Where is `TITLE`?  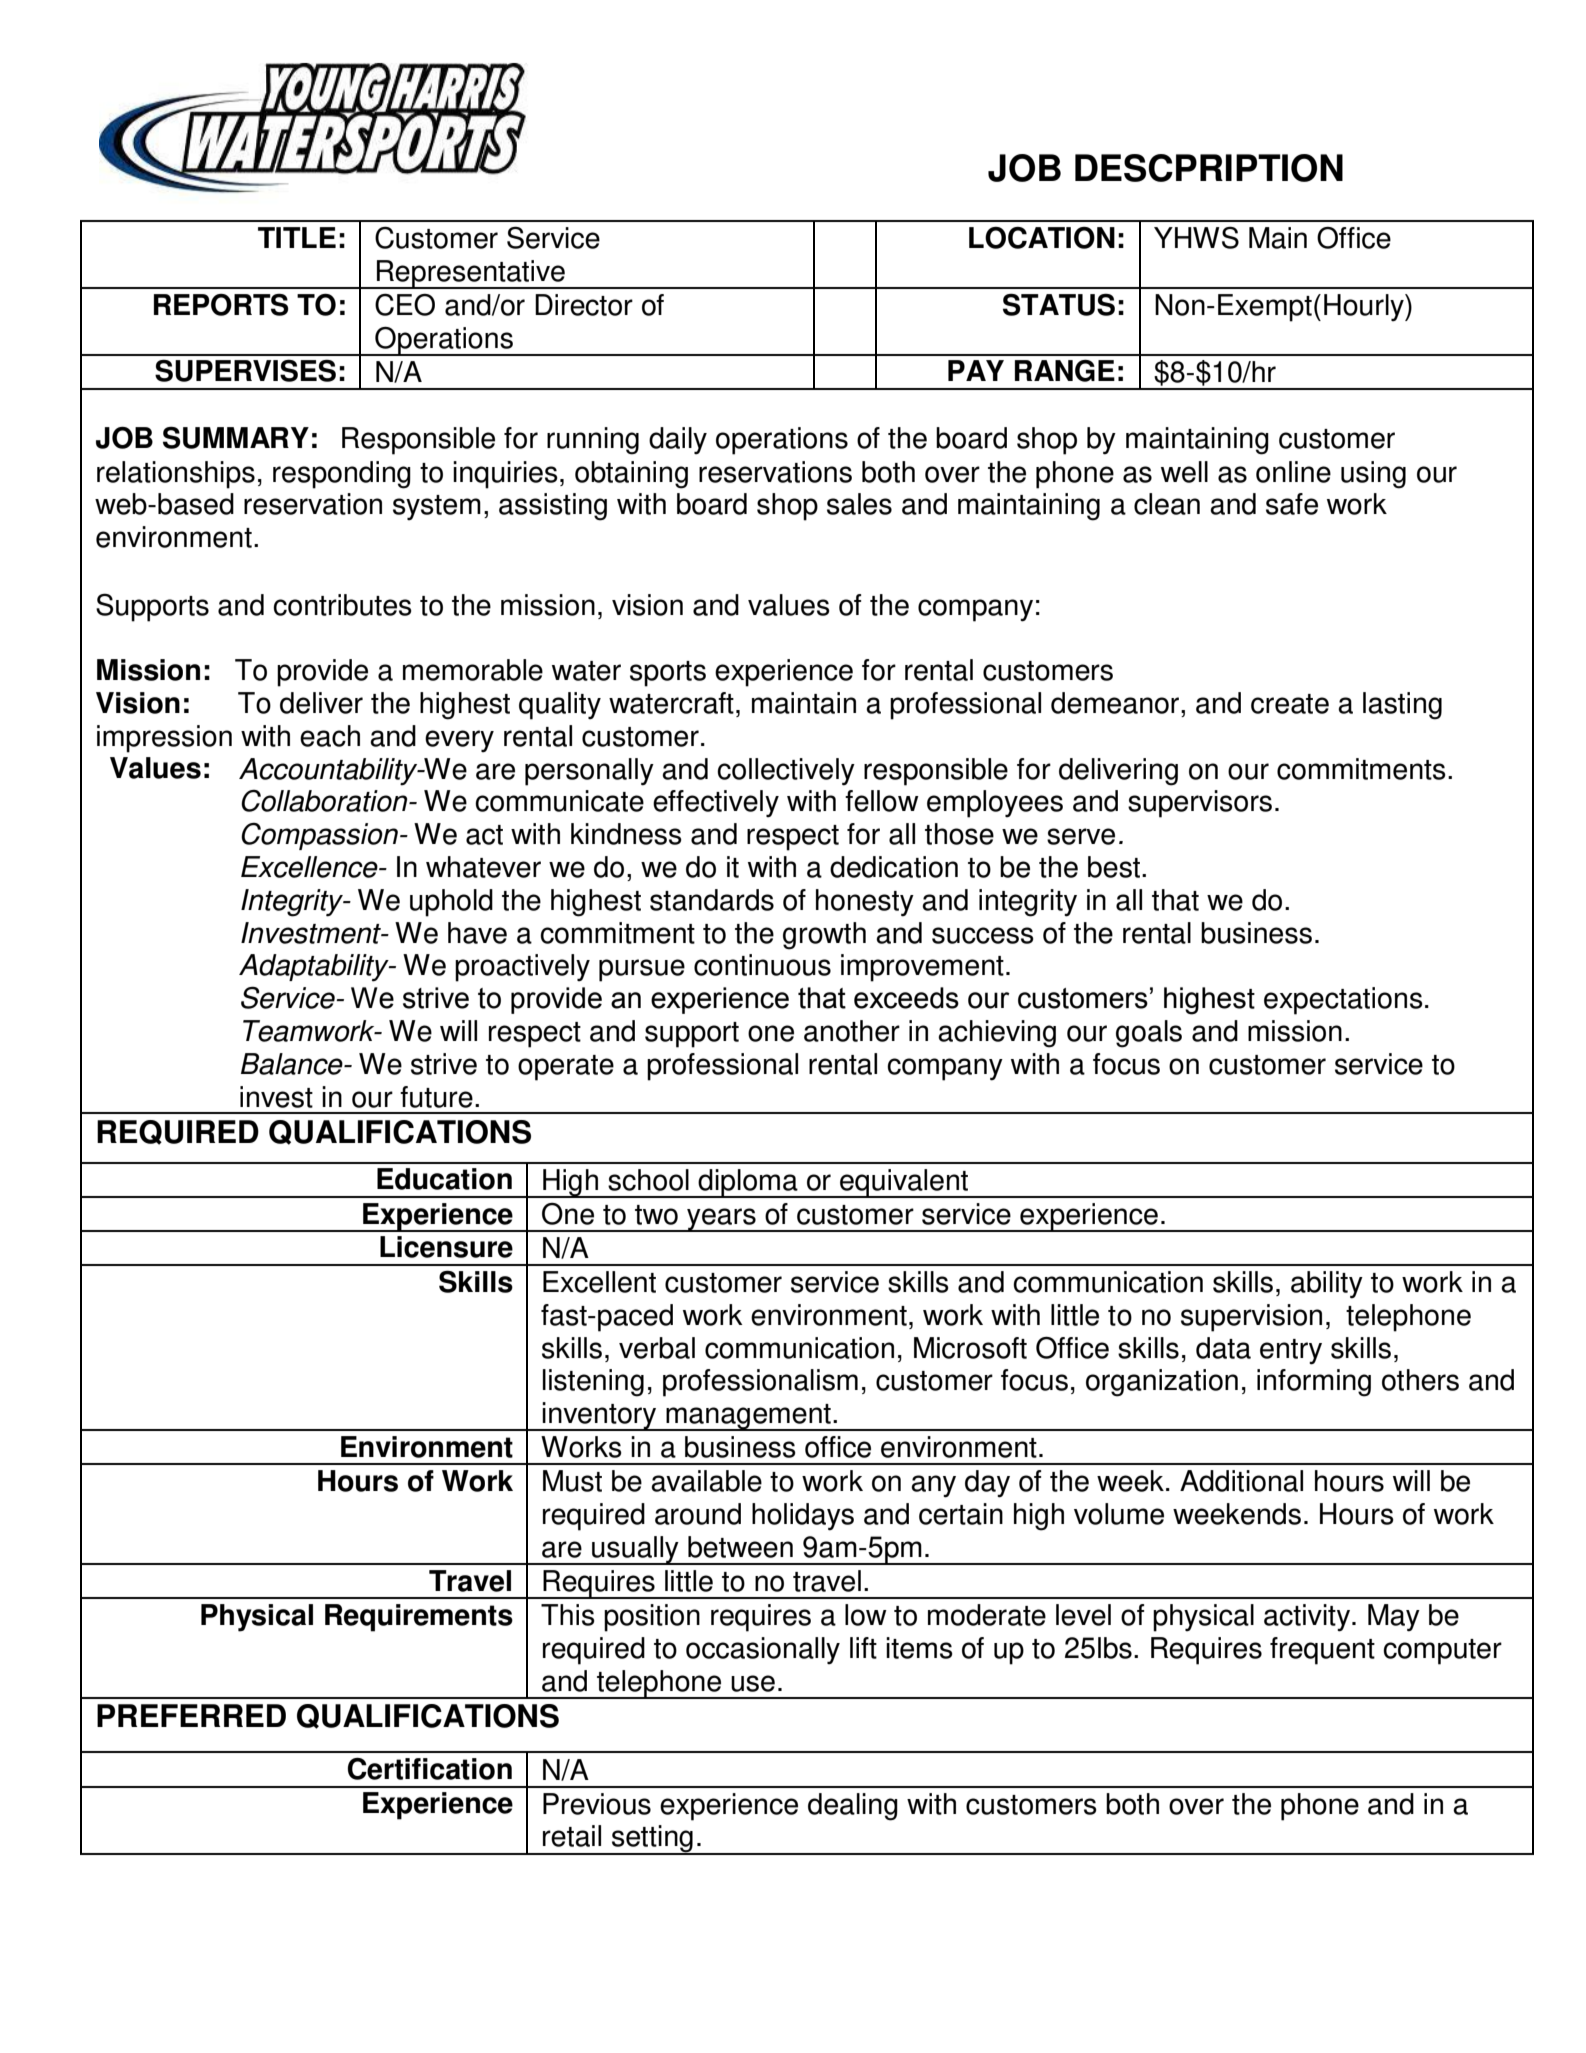
TITLE is located at coordinates (297, 237).
